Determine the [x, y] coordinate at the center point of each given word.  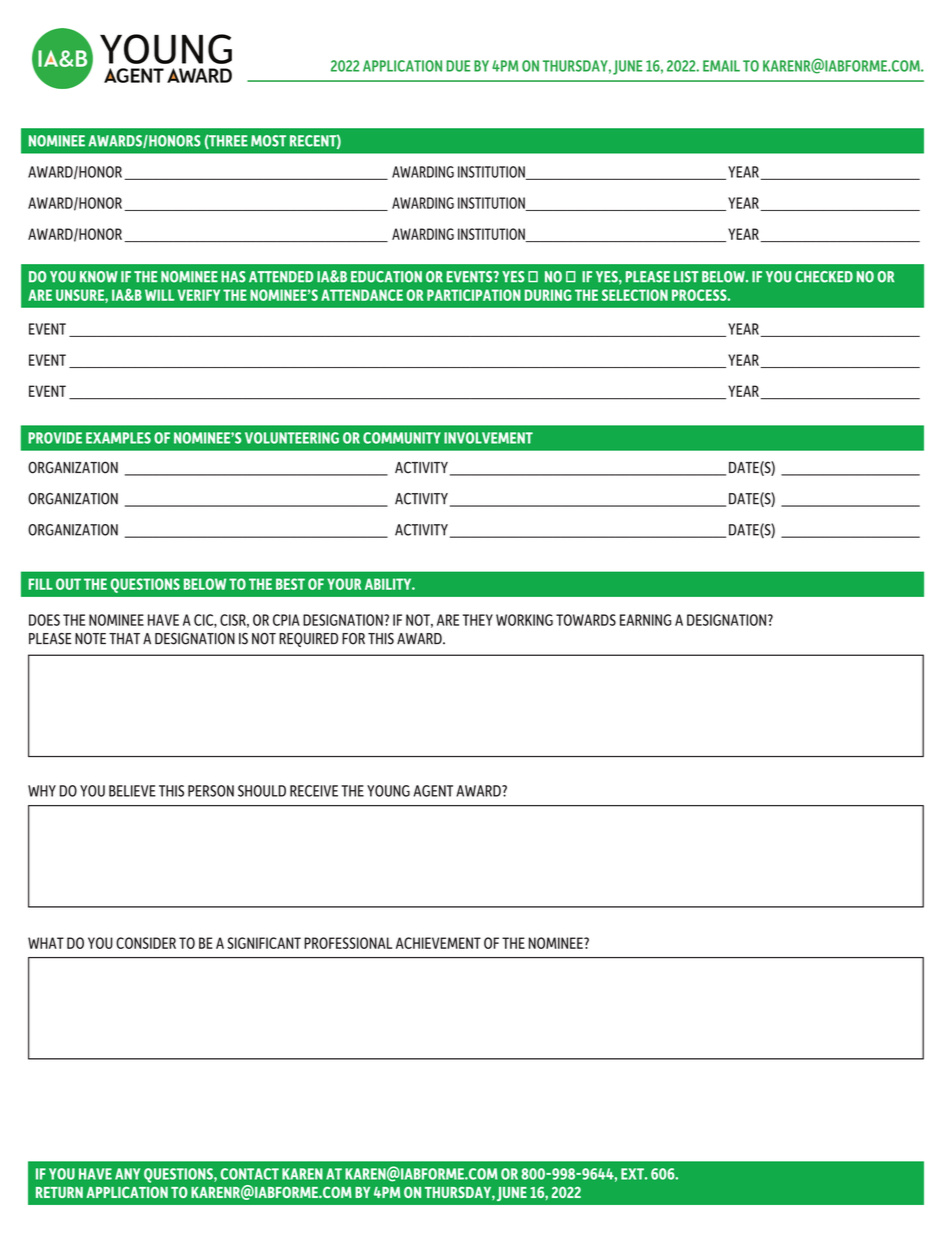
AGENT [433, 791]
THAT [124, 638]
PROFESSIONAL [348, 943]
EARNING [645, 620]
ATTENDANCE [362, 295]
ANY [127, 1174]
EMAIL [721, 66]
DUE [458, 66]
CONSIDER [146, 943]
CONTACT [249, 1174]
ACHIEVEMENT [438, 943]
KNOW [99, 277]
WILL [159, 295]
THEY [478, 620]
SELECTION [635, 295]
